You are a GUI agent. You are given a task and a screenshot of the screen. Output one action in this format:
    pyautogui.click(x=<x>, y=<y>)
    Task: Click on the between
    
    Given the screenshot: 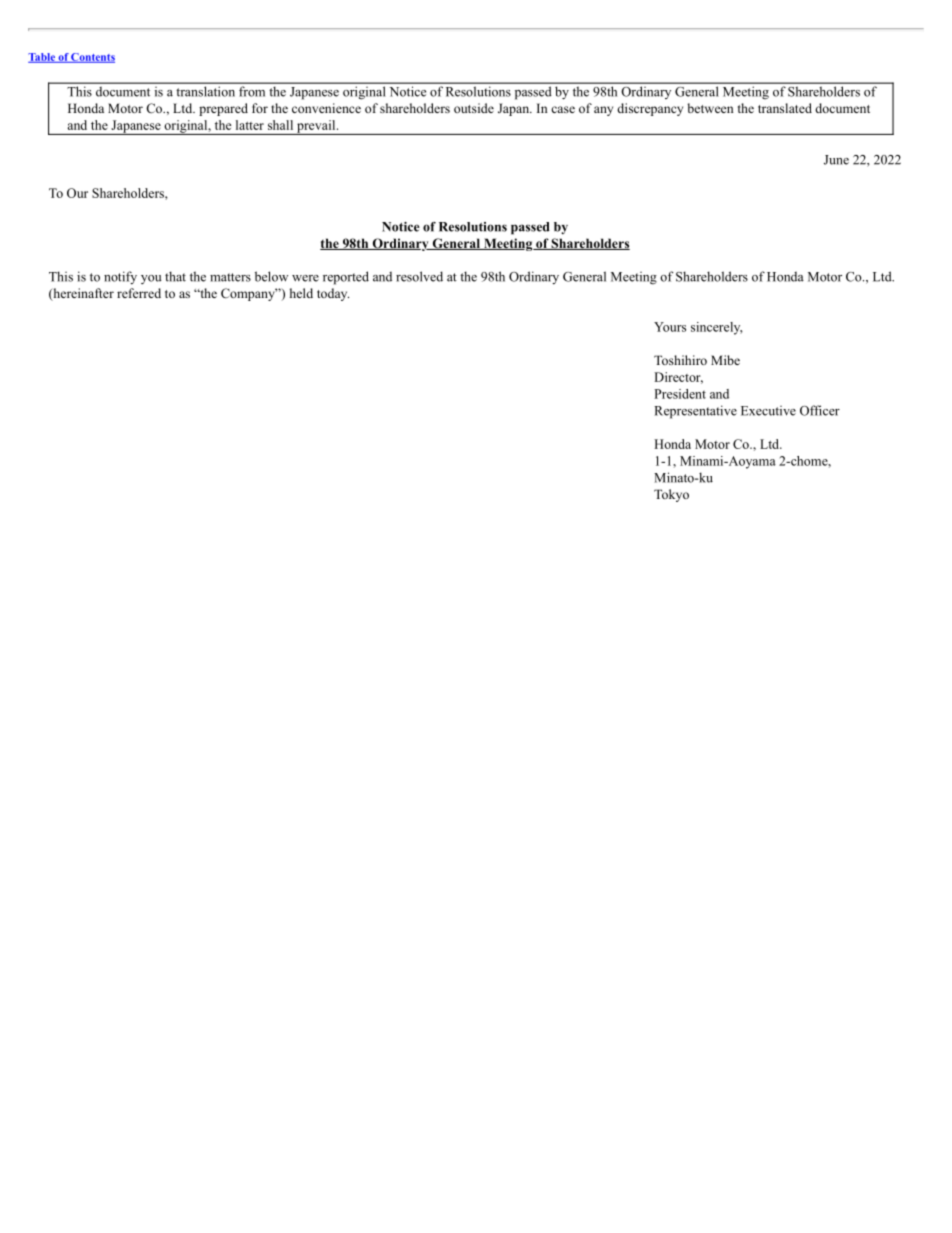 What is the action you would take?
    pyautogui.click(x=710, y=108)
